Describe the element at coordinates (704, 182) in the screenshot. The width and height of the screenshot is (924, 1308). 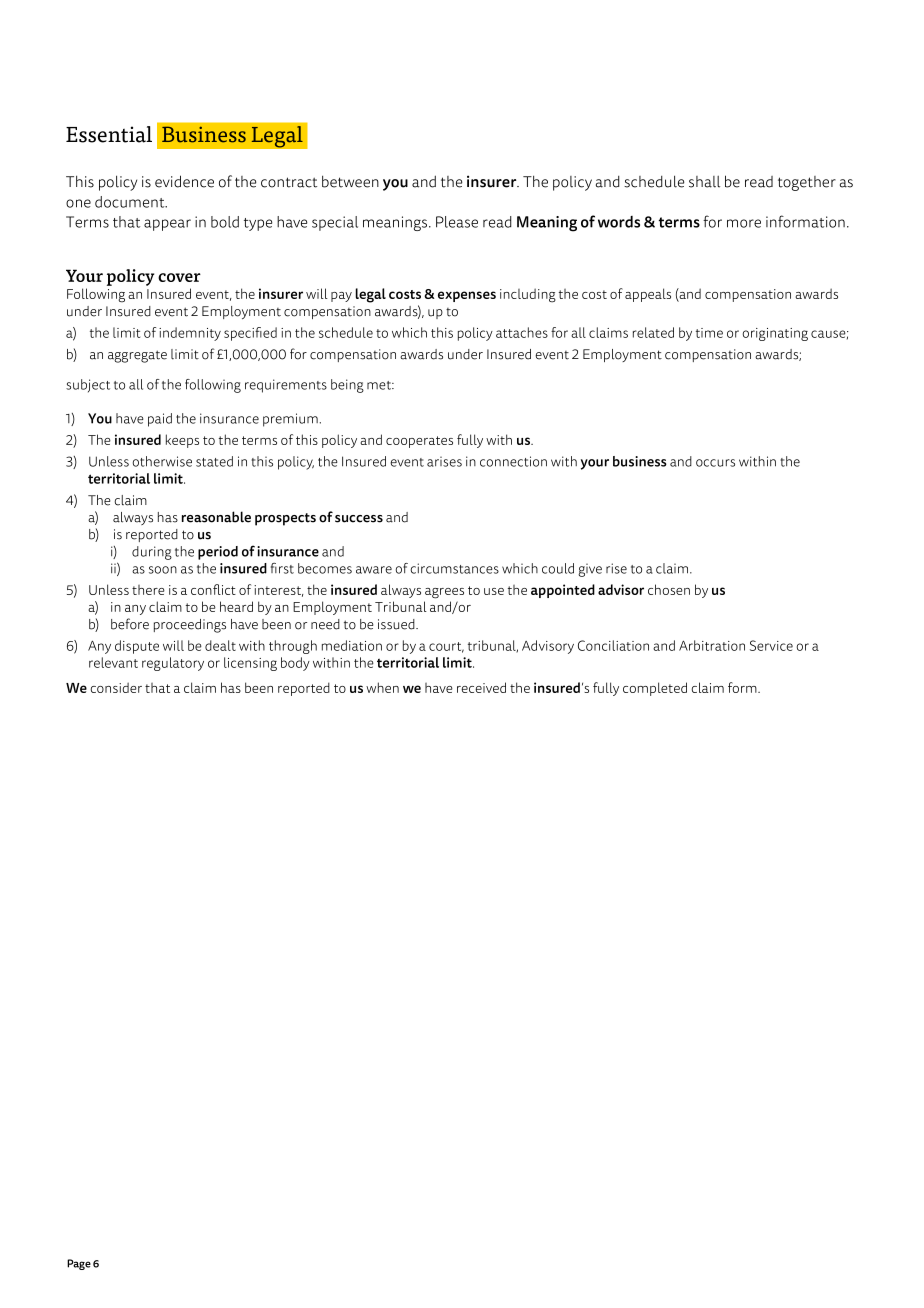
I see `shall` at that location.
